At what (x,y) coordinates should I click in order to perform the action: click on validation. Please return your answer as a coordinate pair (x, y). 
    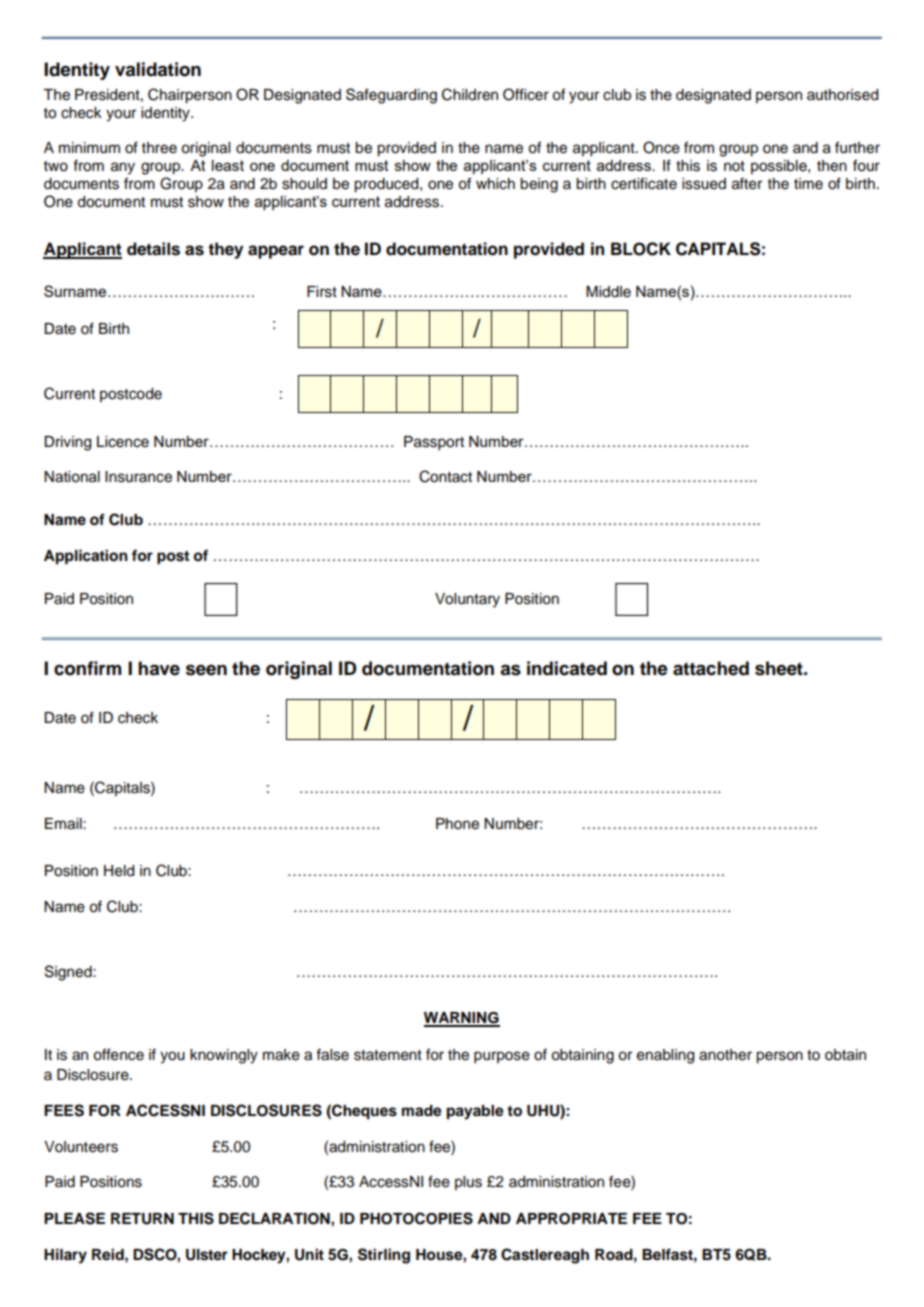
    Looking at the image, I should click on (158, 69).
